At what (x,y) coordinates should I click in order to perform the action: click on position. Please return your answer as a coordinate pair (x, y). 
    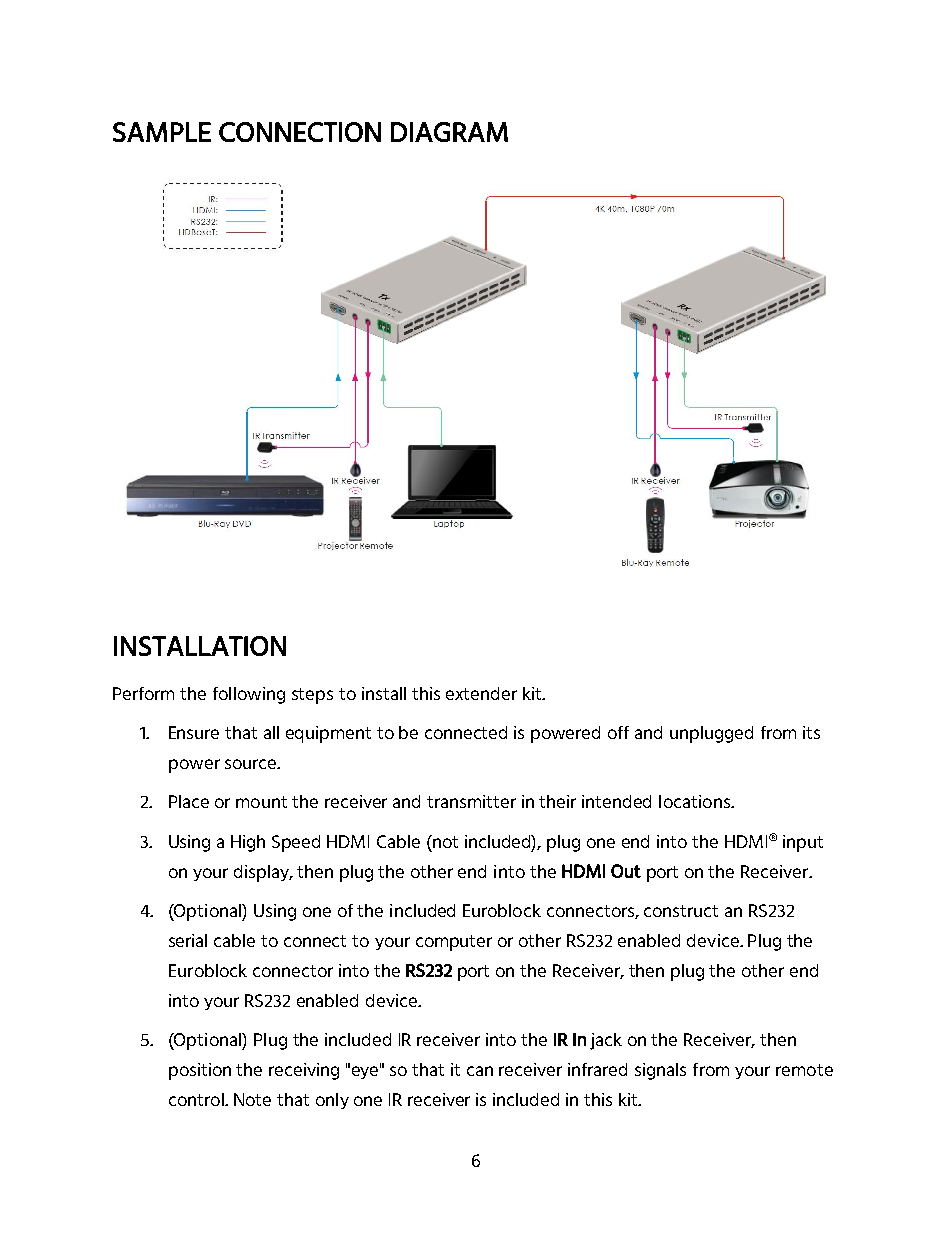
    Looking at the image, I should click on (200, 1071).
